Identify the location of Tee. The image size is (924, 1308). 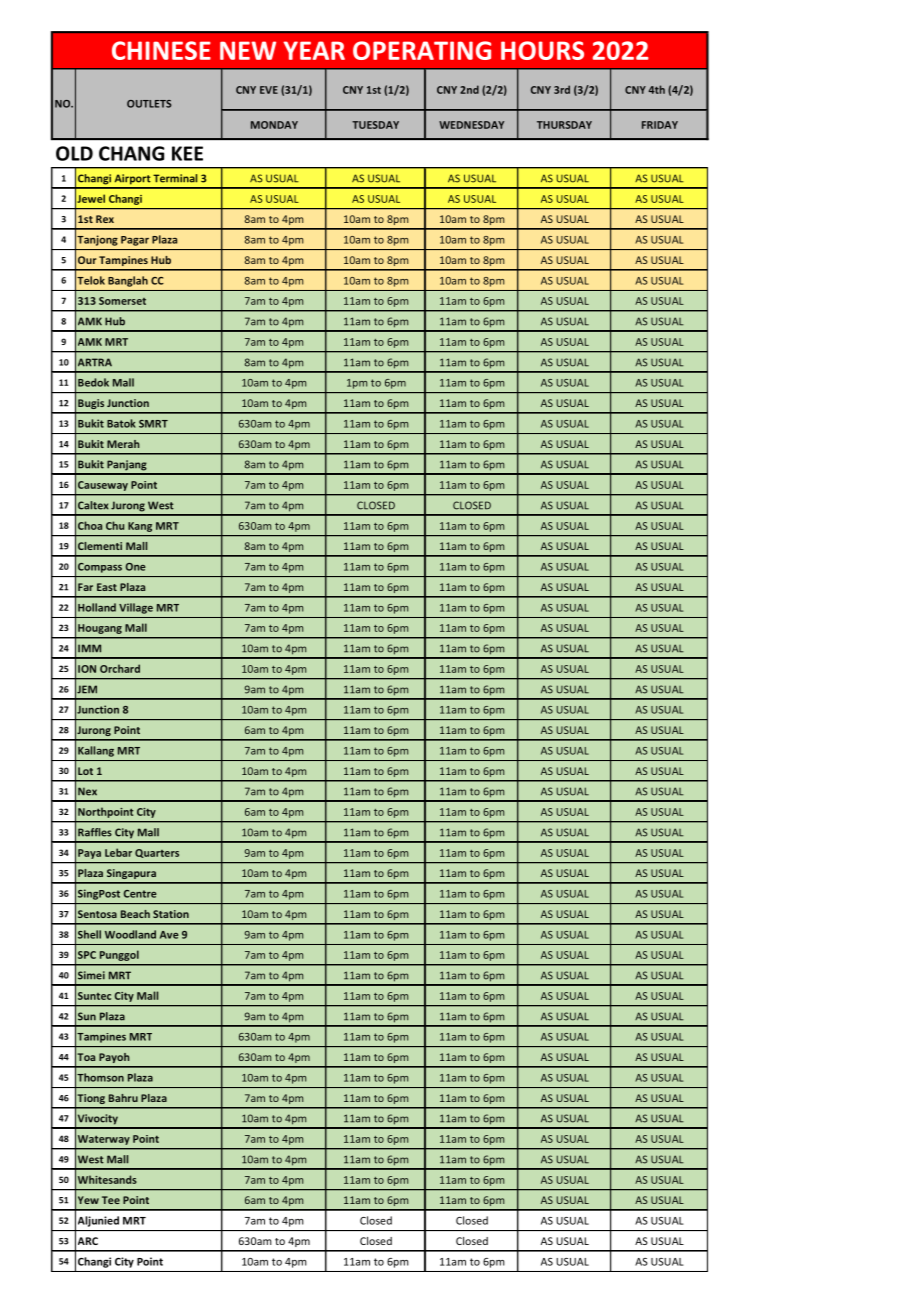
(111, 1200).
